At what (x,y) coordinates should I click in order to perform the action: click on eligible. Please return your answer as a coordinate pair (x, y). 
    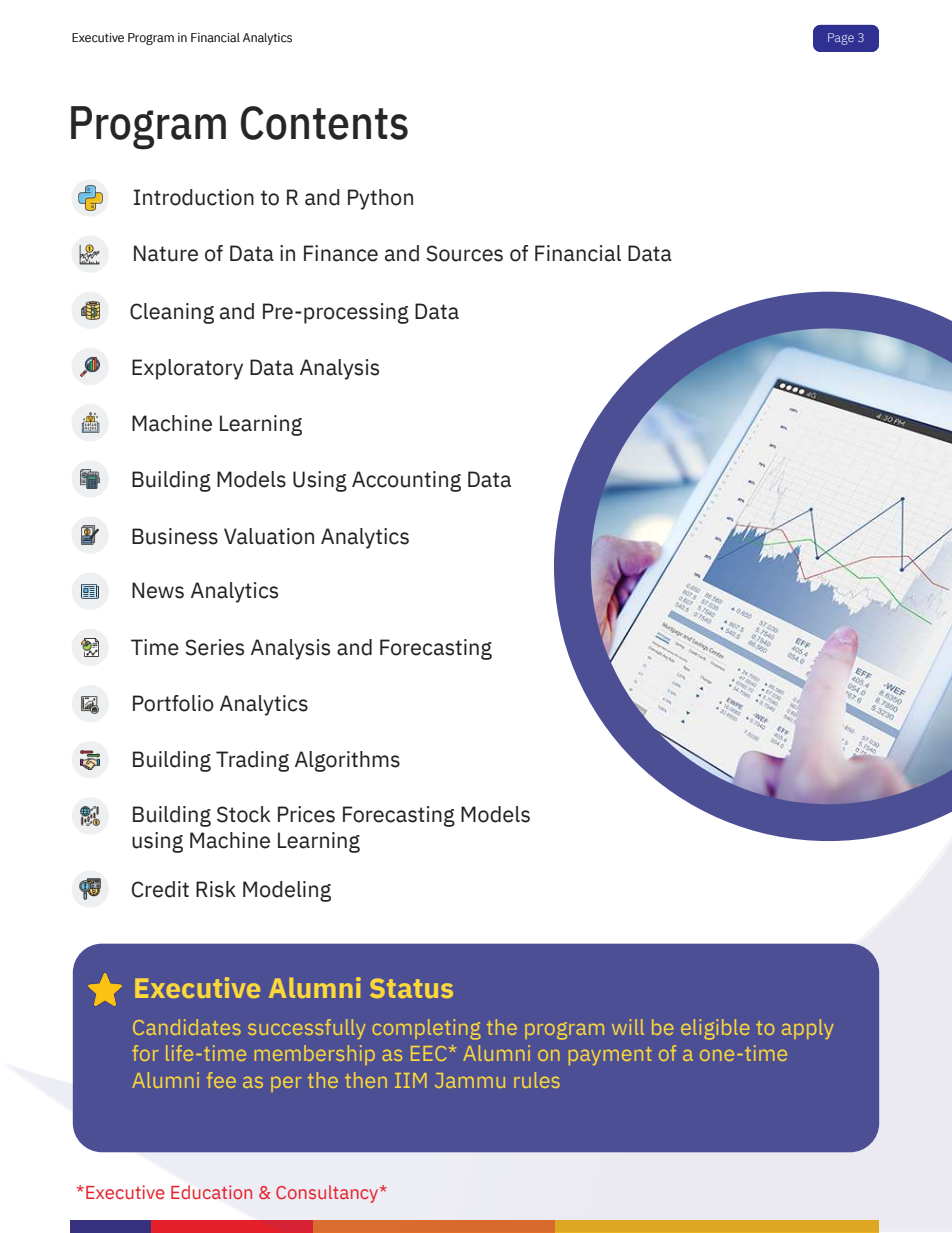
    Looking at the image, I should click on (715, 1029).
